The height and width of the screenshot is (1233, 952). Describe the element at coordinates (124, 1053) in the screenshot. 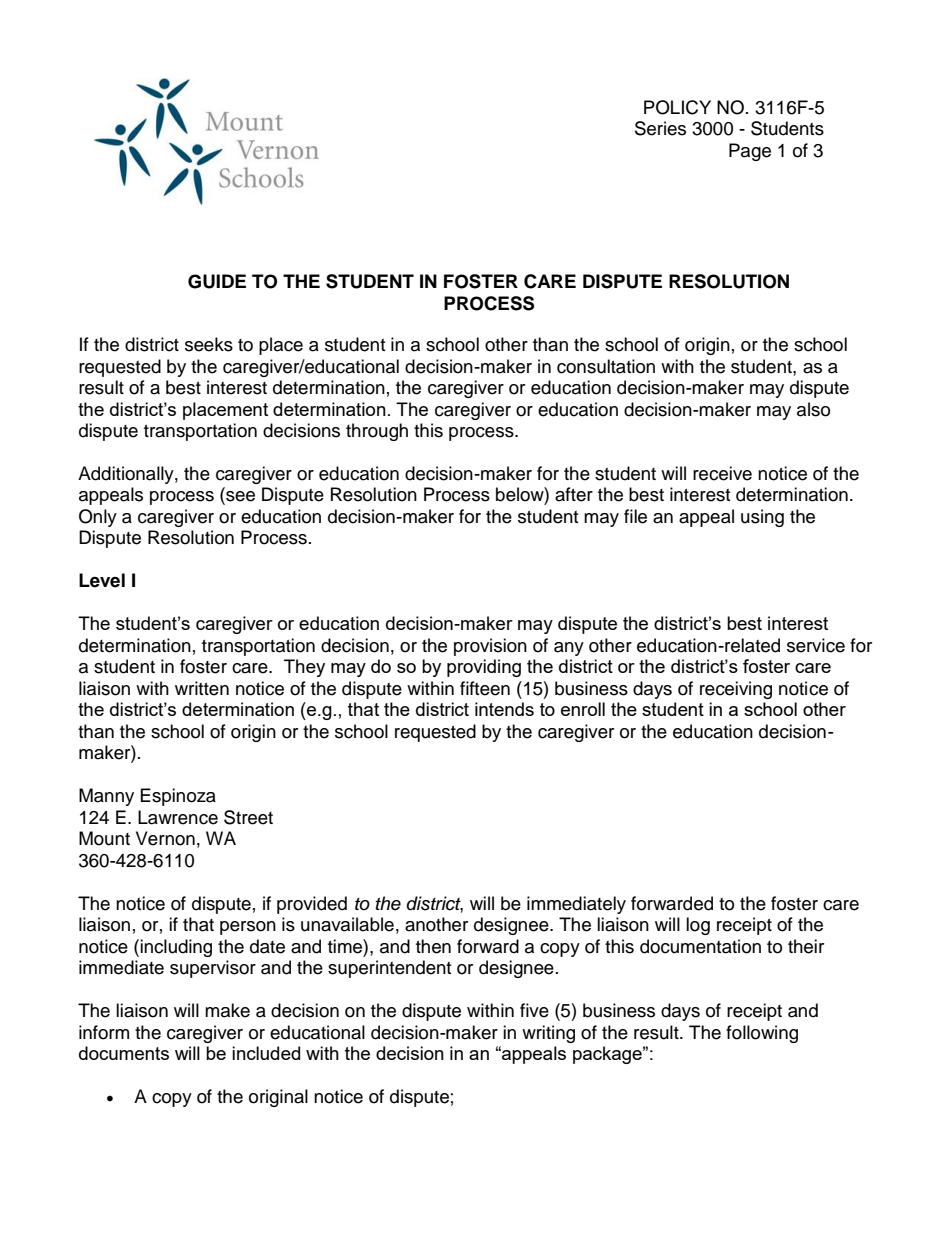

I see `documents` at that location.
